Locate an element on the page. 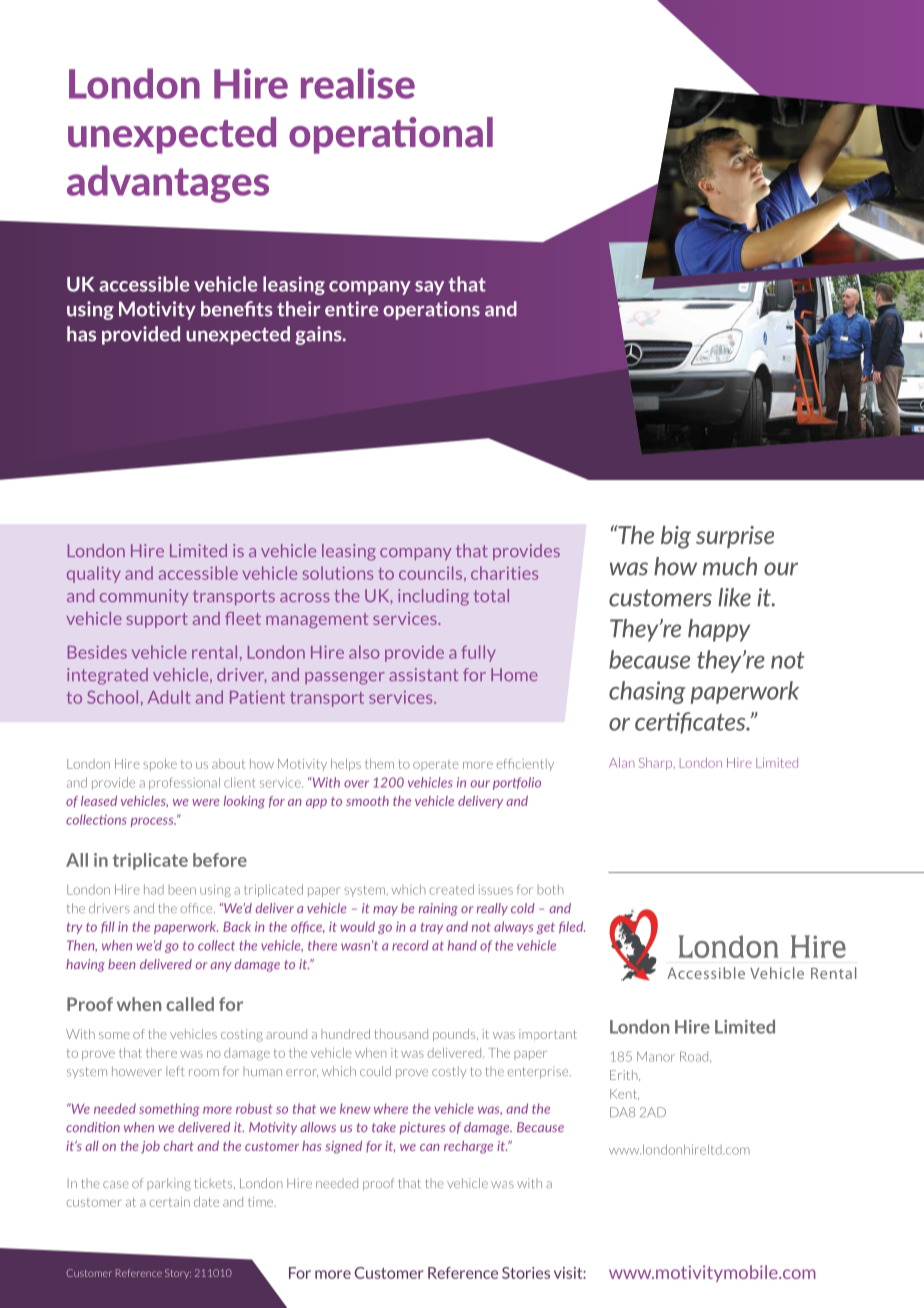 Image resolution: width=924 pixels, height=1308 pixels. assistant is located at coordinates (423, 674).
